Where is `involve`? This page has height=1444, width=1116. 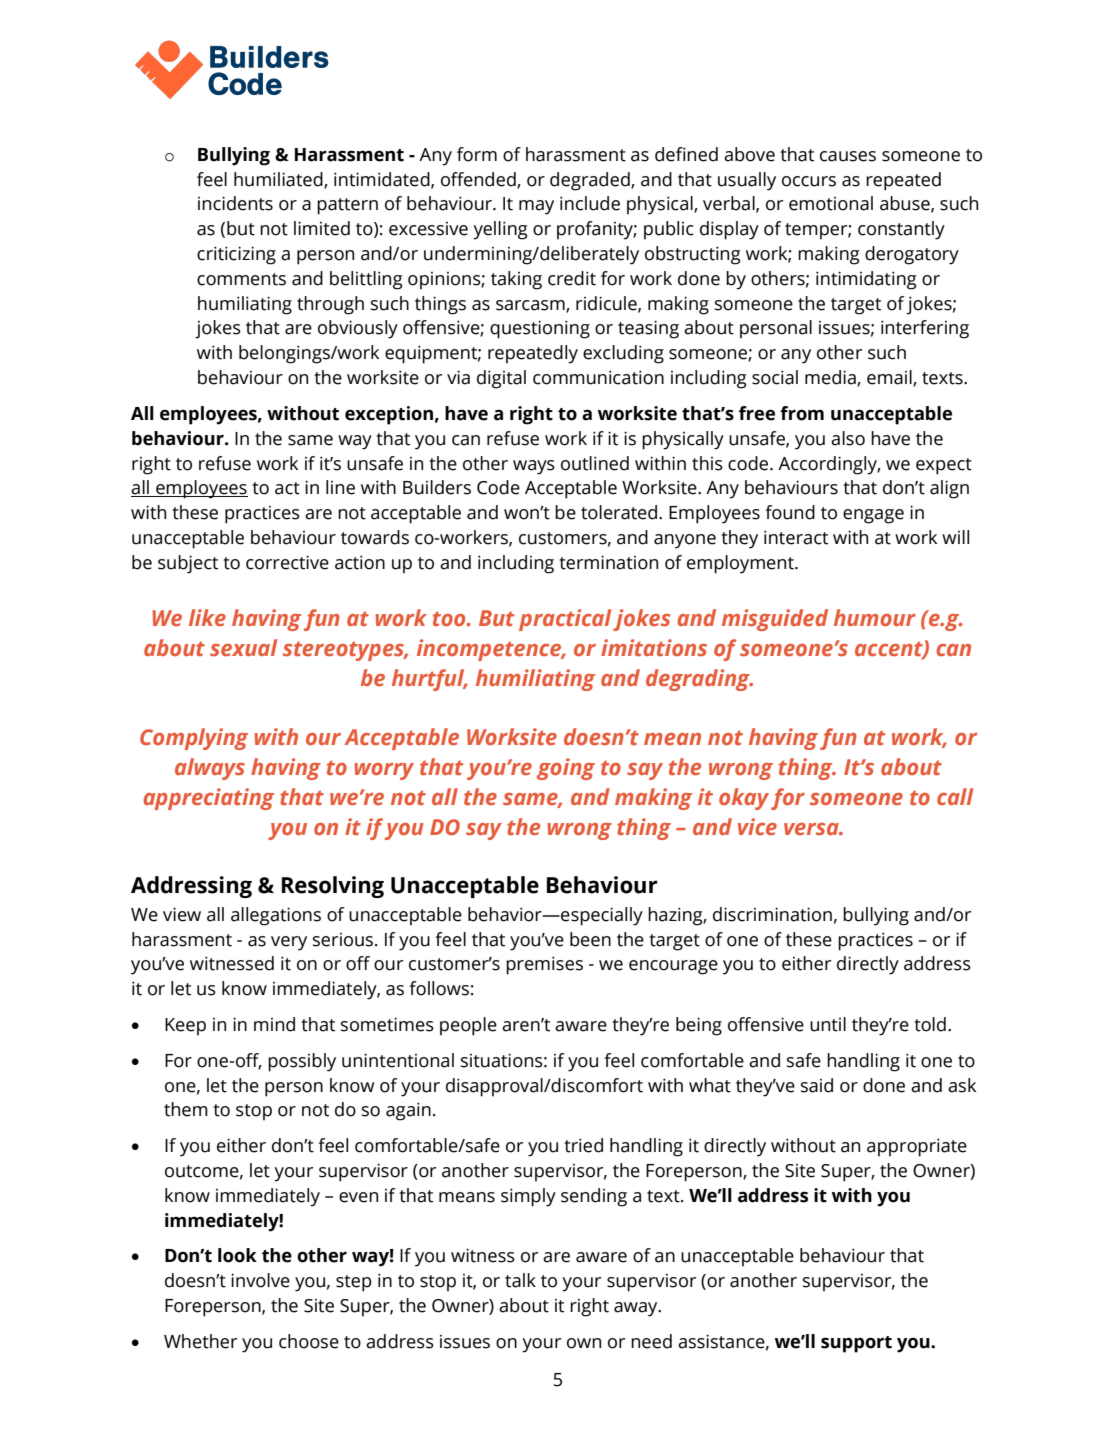 involve is located at coordinates (260, 1280).
